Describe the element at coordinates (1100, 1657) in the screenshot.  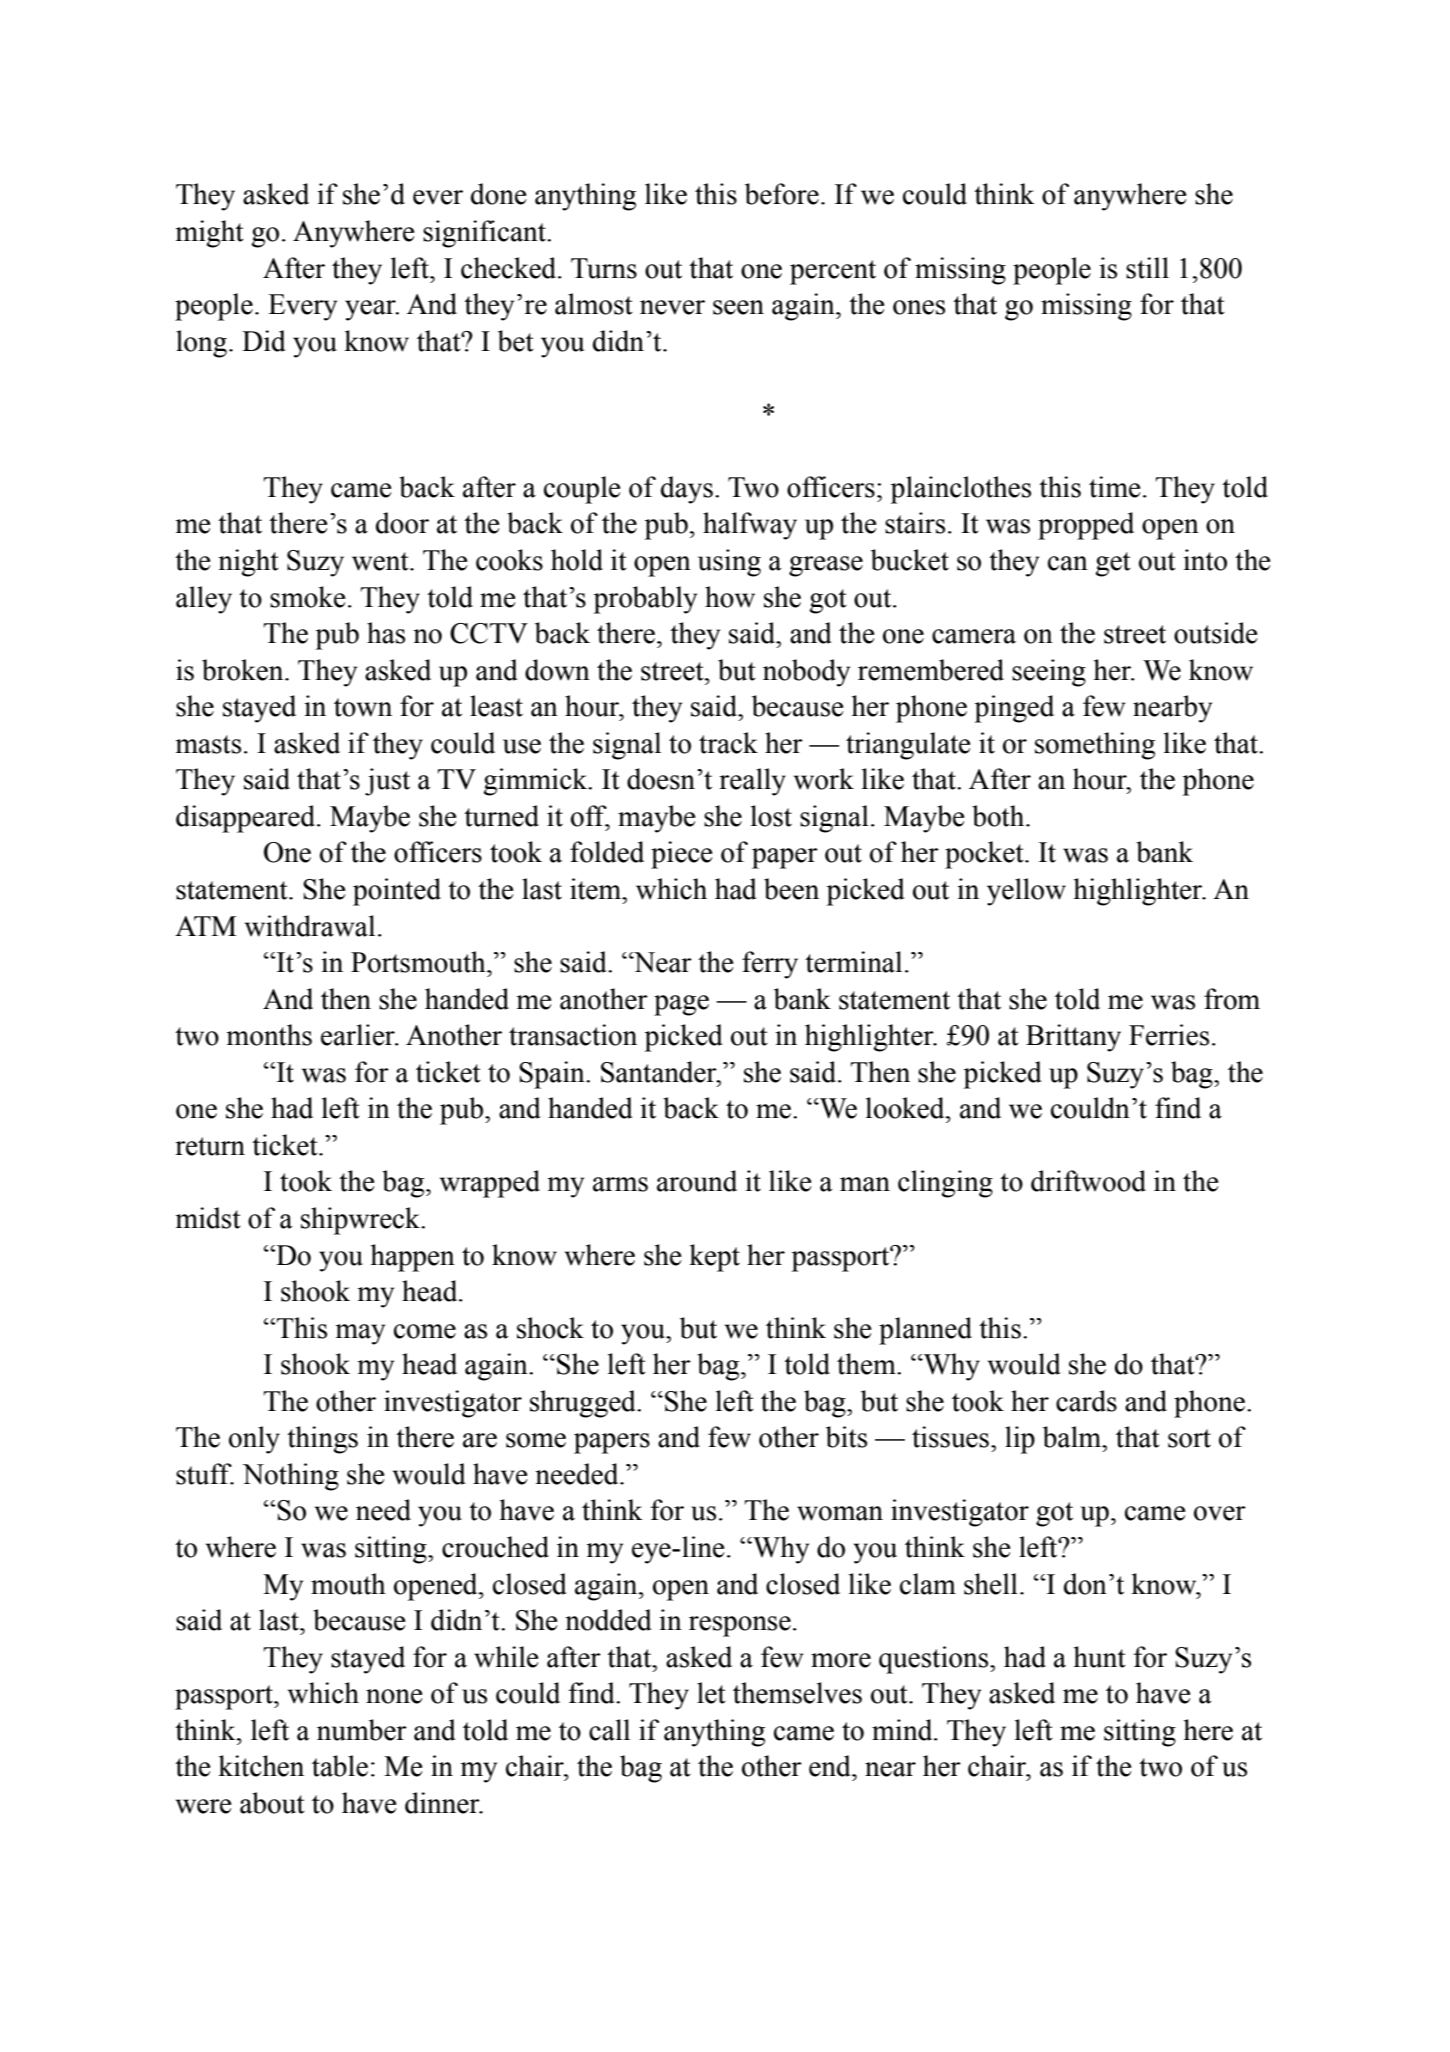
I see `hunt` at that location.
